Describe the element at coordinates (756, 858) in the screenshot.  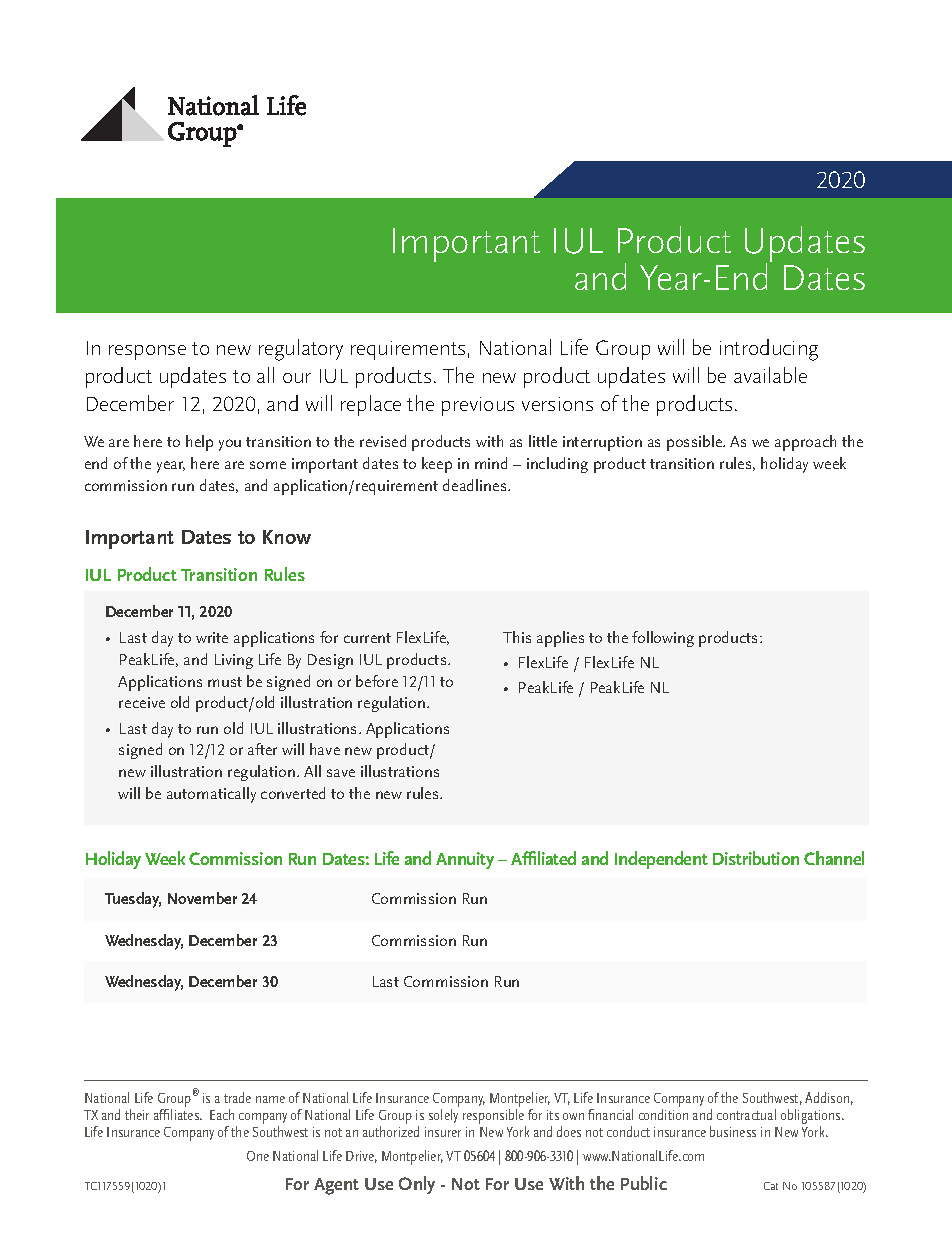
I see `Distribution` at that location.
